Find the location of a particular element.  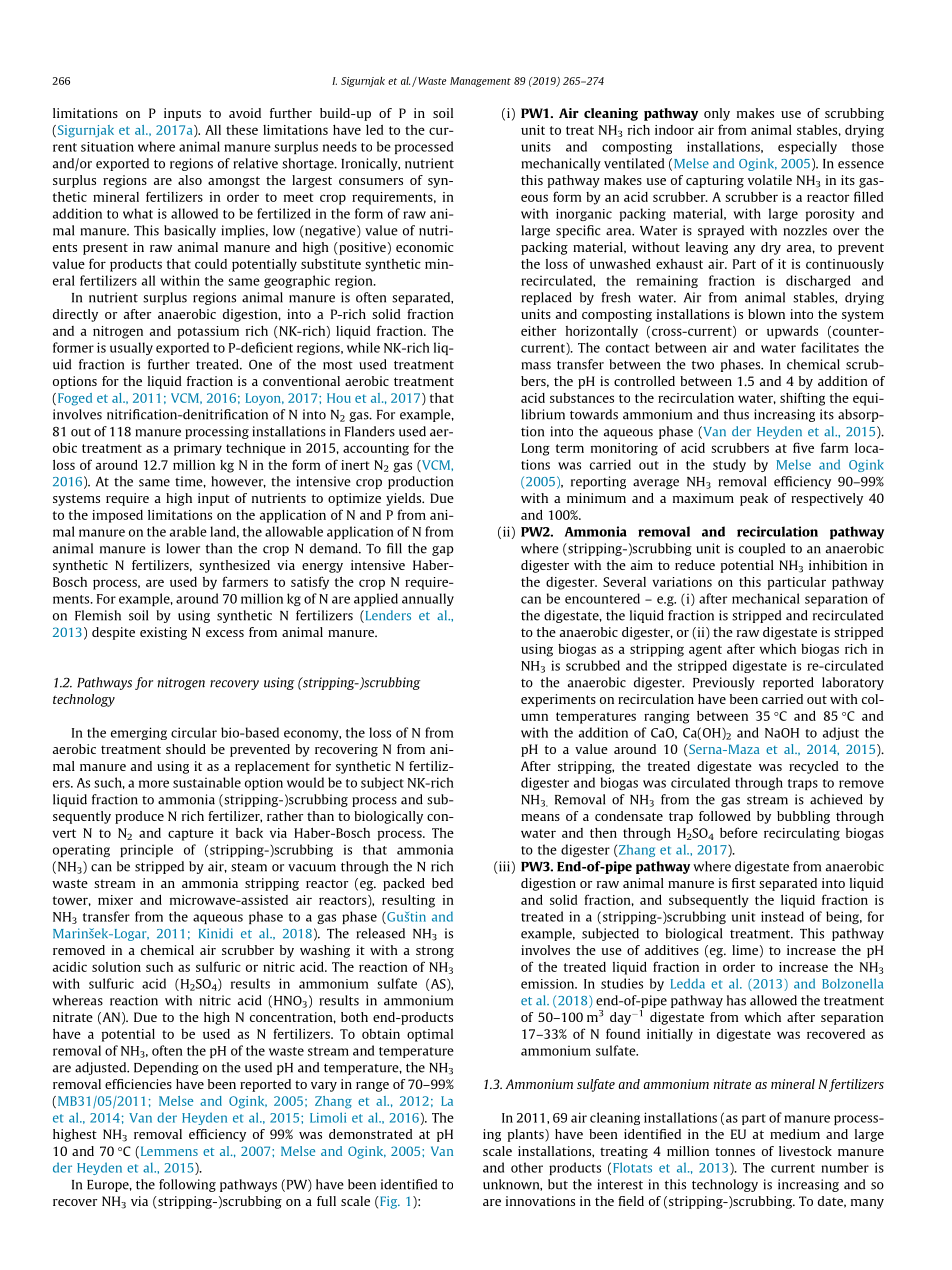

capture is located at coordinates (191, 835).
